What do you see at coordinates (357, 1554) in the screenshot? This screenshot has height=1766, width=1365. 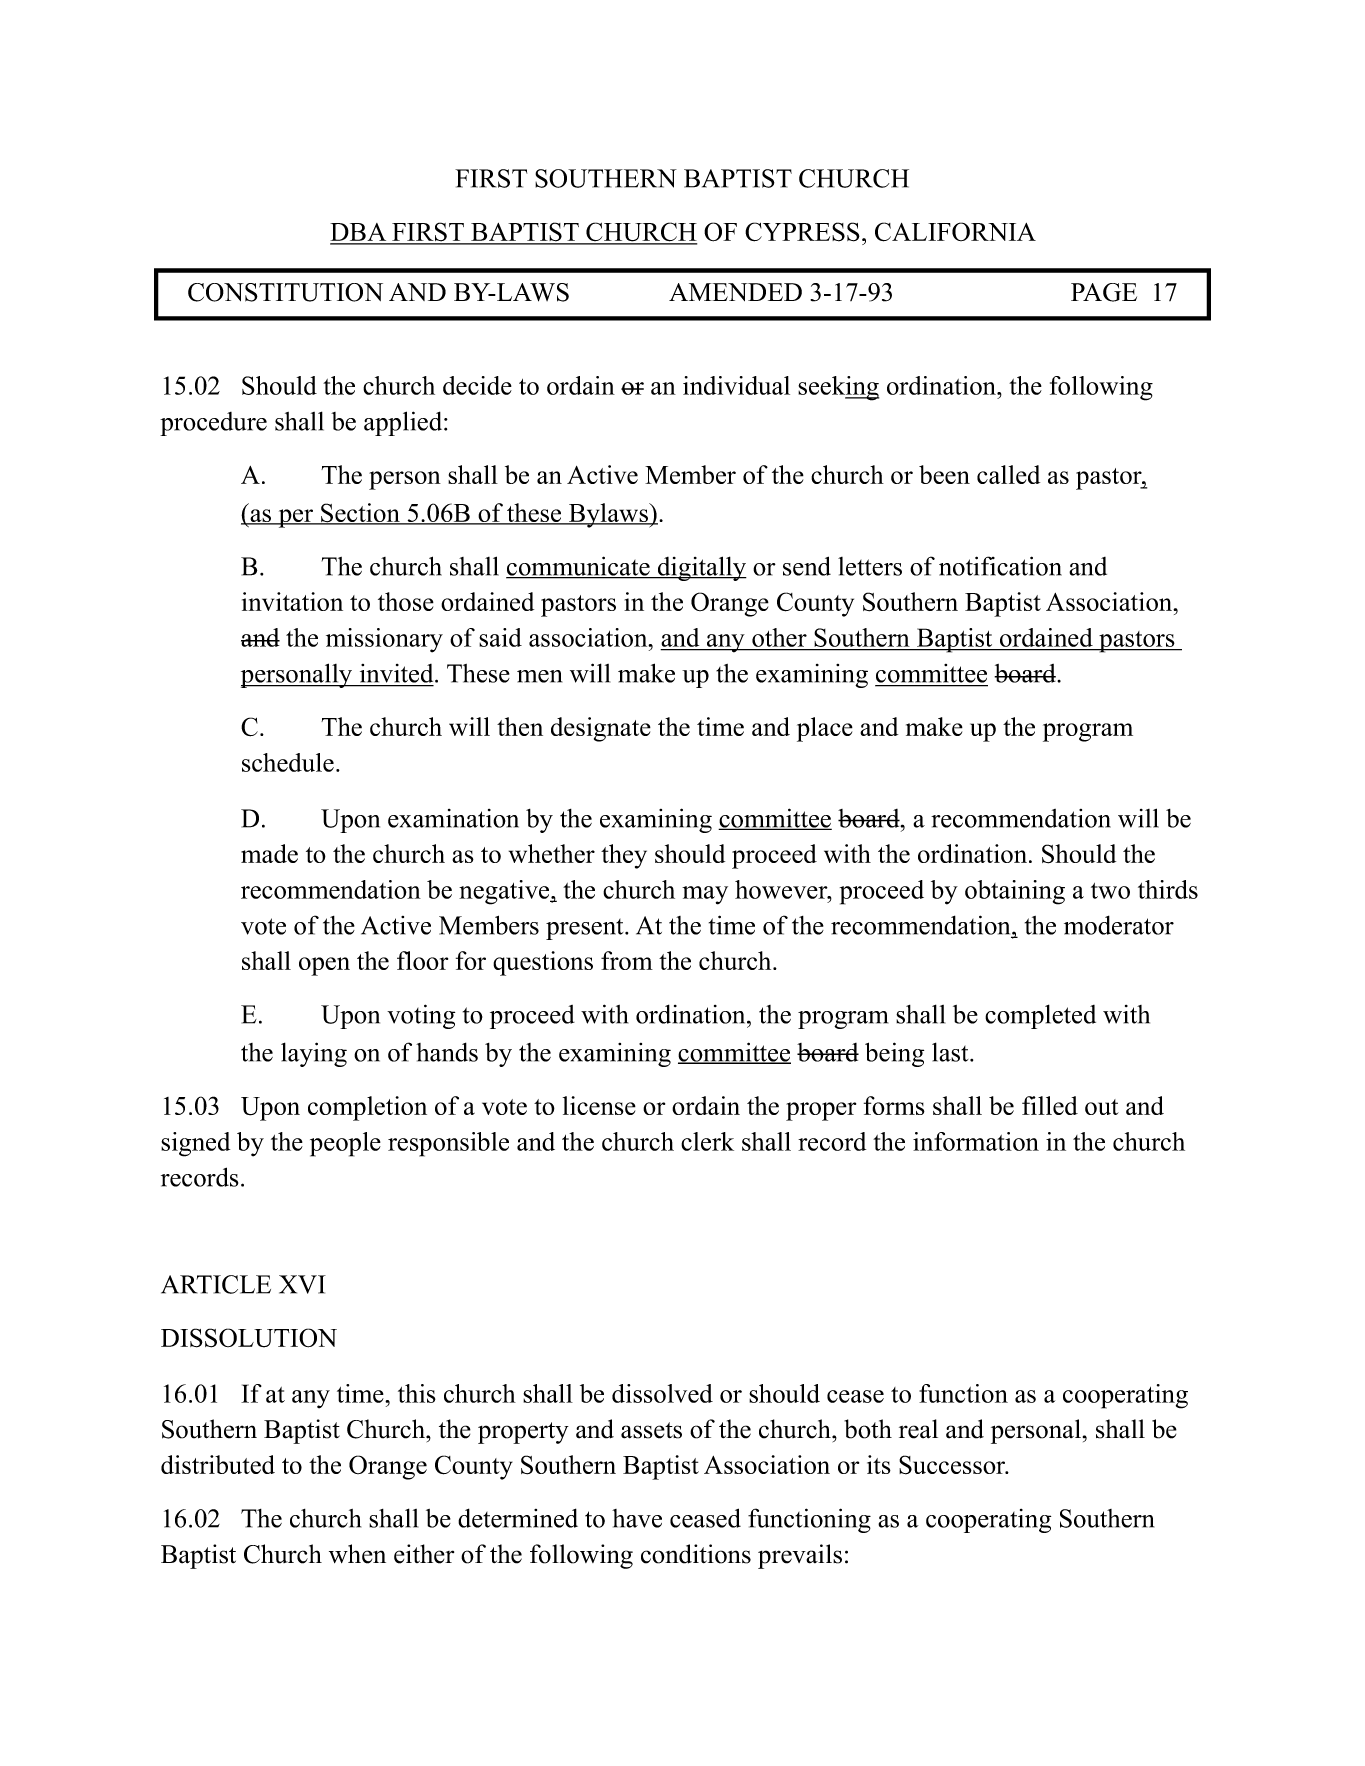 I see `when` at bounding box center [357, 1554].
